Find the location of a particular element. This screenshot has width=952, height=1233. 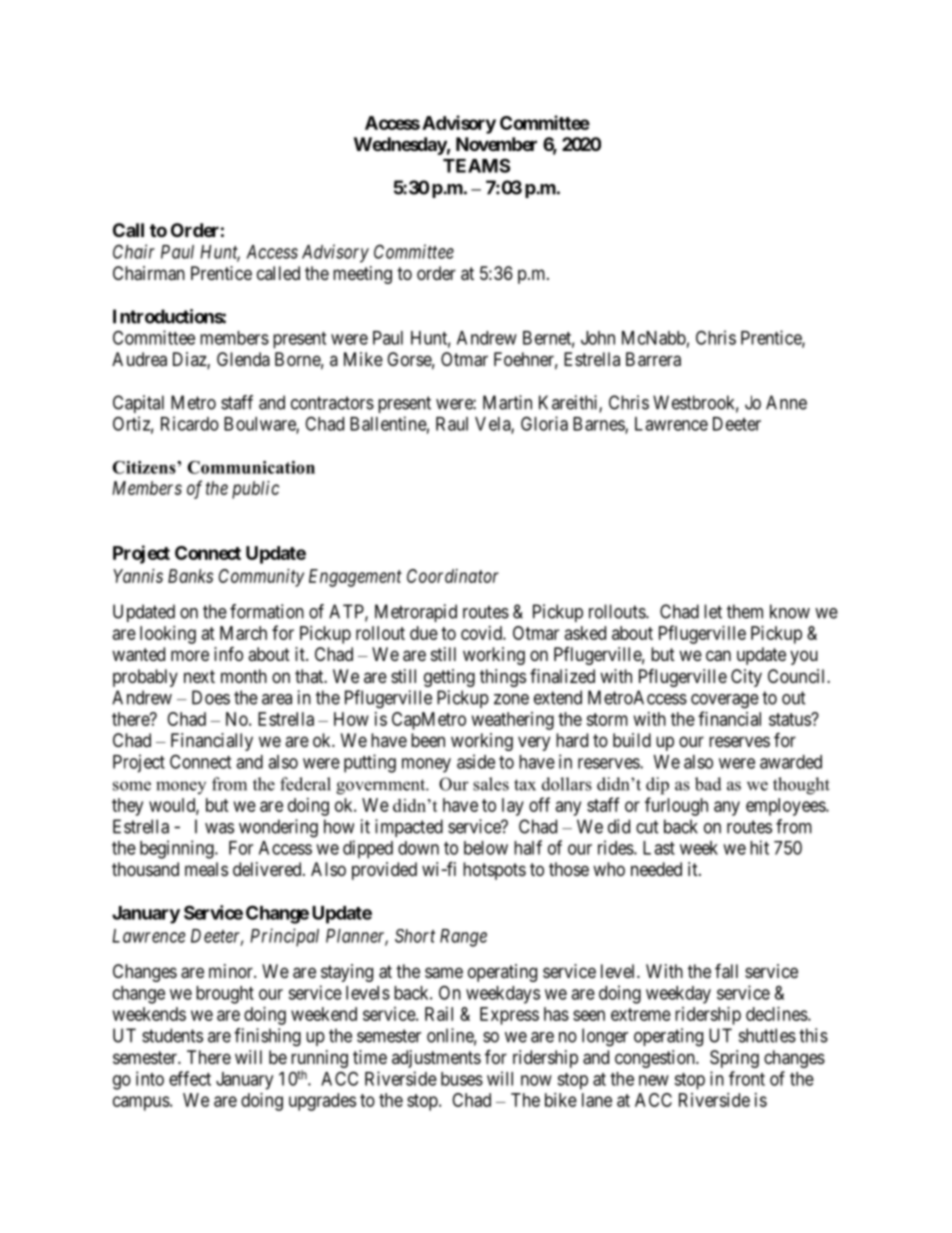

TEAMS is located at coordinates (476, 165).
